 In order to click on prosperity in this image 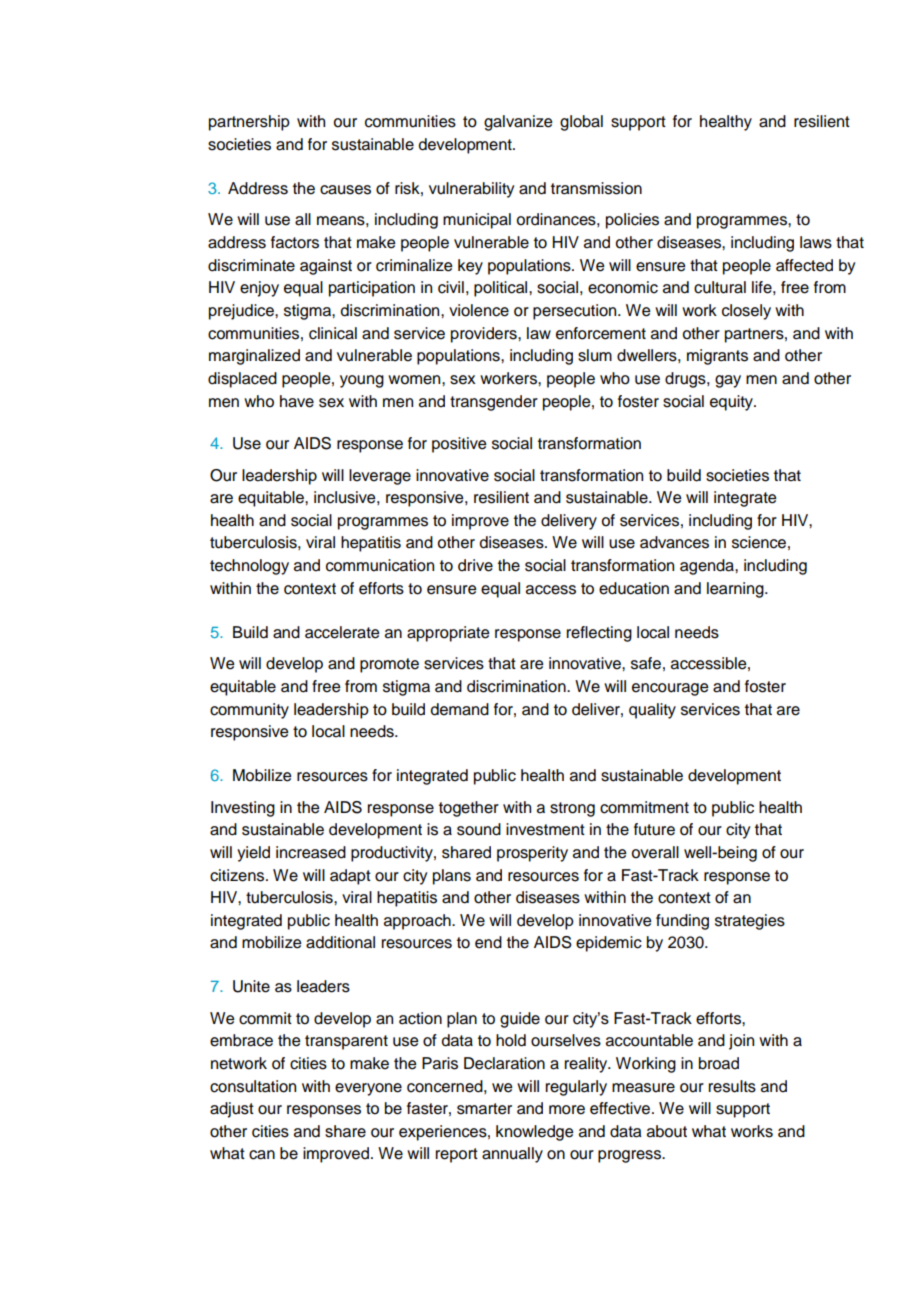, I will do `click(532, 854)`.
